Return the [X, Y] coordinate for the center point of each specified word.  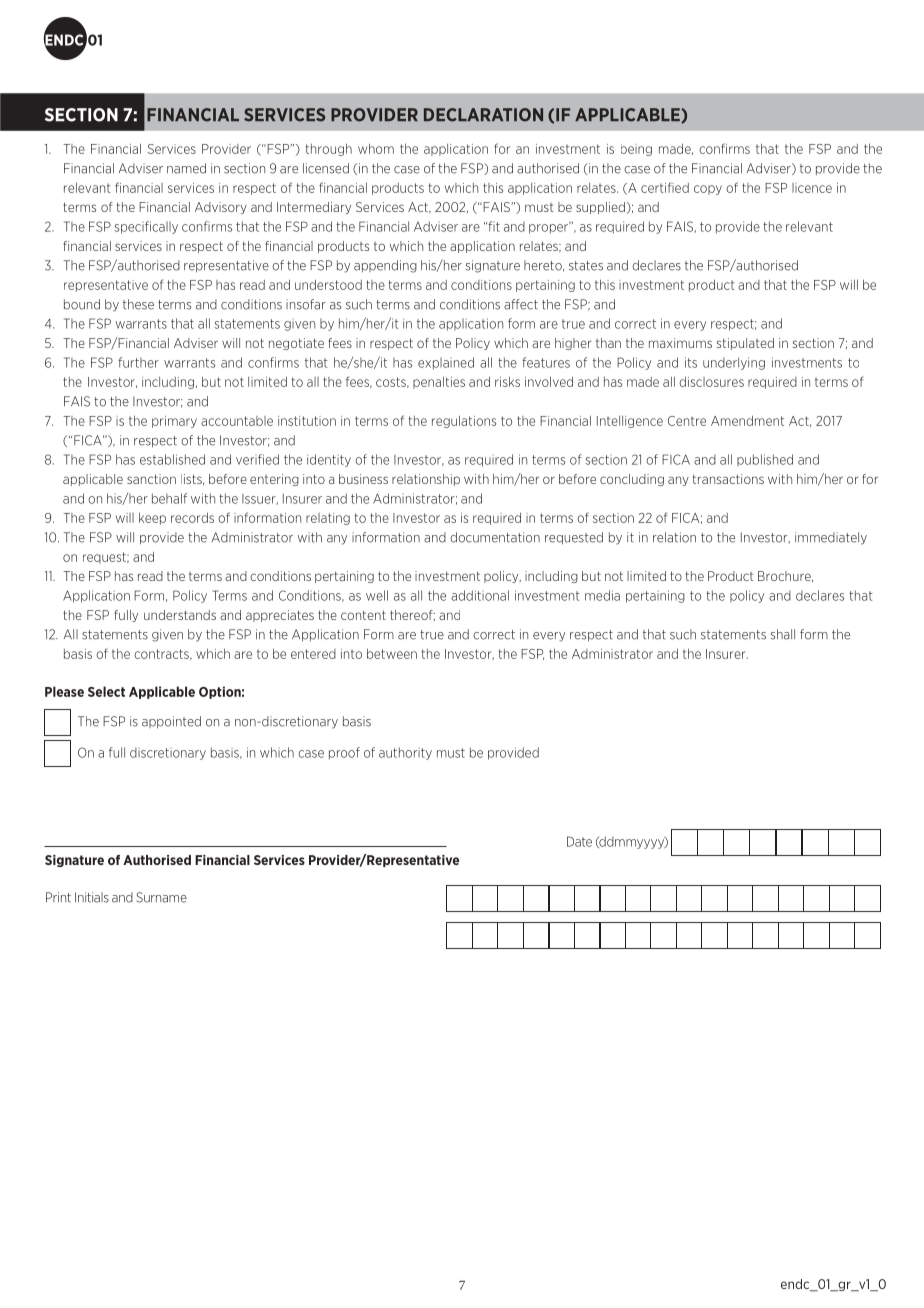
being [636, 150]
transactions [728, 479]
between [392, 653]
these [138, 304]
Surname [162, 897]
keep [152, 518]
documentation [495, 537]
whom [376, 148]
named [186, 168]
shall [782, 634]
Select [106, 691]
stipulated [745, 344]
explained [446, 363]
